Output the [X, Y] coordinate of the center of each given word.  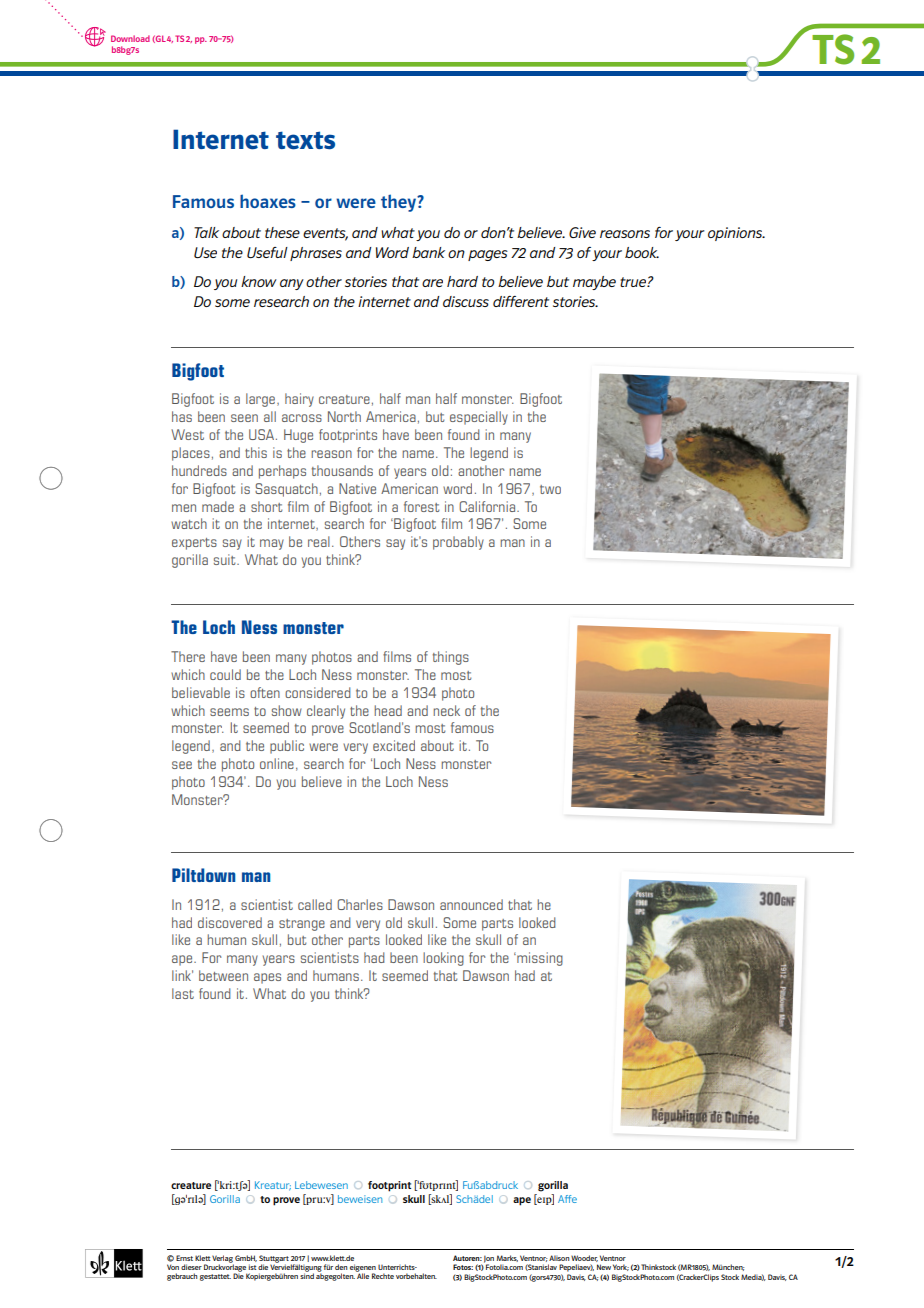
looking [443, 959]
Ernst [184, 1258]
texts [305, 140]
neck [446, 710]
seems [229, 712]
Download [130, 38]
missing [539, 959]
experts [194, 544]
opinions [736, 234]
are [432, 283]
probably [458, 543]
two [550, 489]
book [642, 252]
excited [394, 745]
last [183, 993]
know [259, 281]
